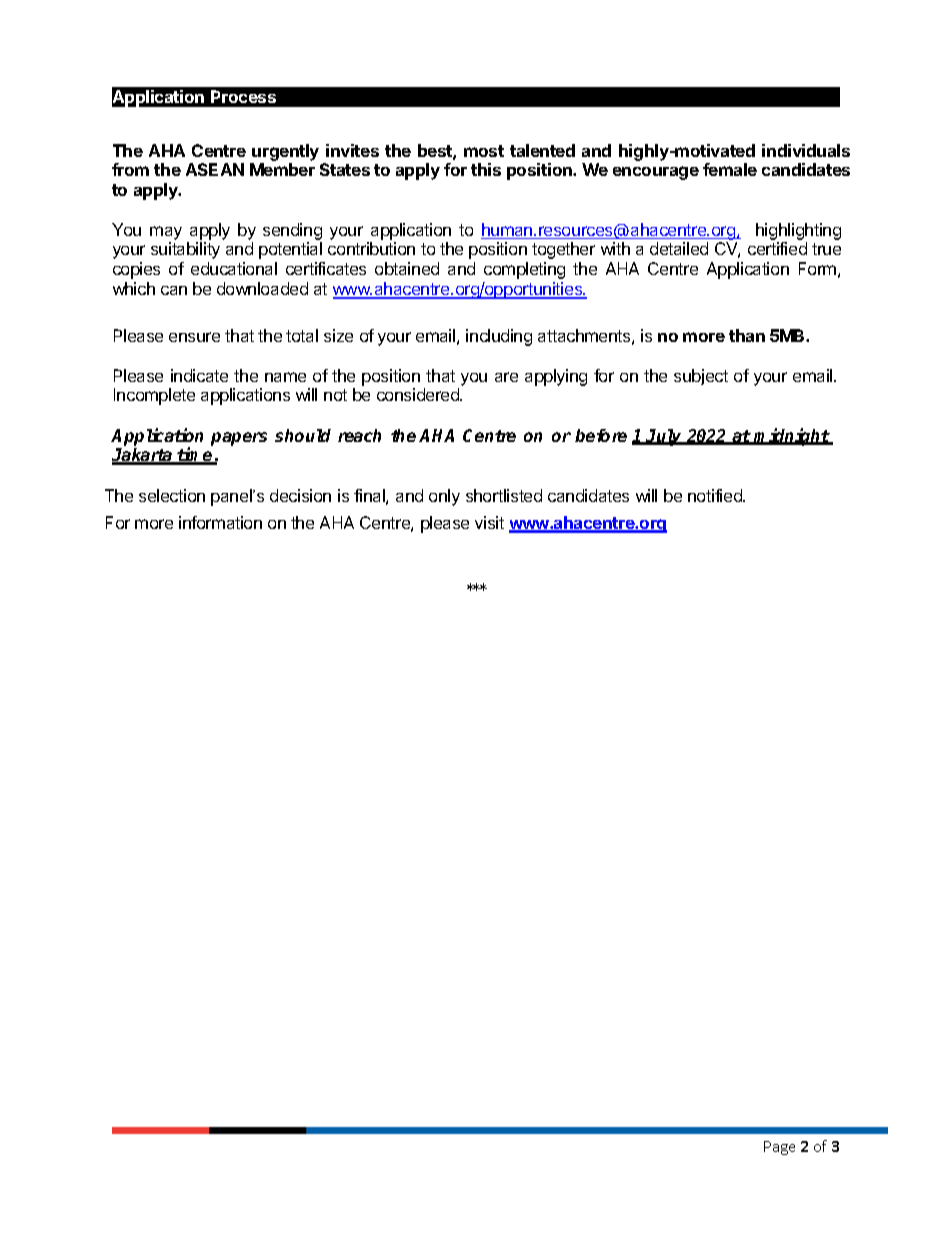 The height and width of the document is (1233, 952). Describe the element at coordinates (444, 497) in the document. I see `only` at that location.
